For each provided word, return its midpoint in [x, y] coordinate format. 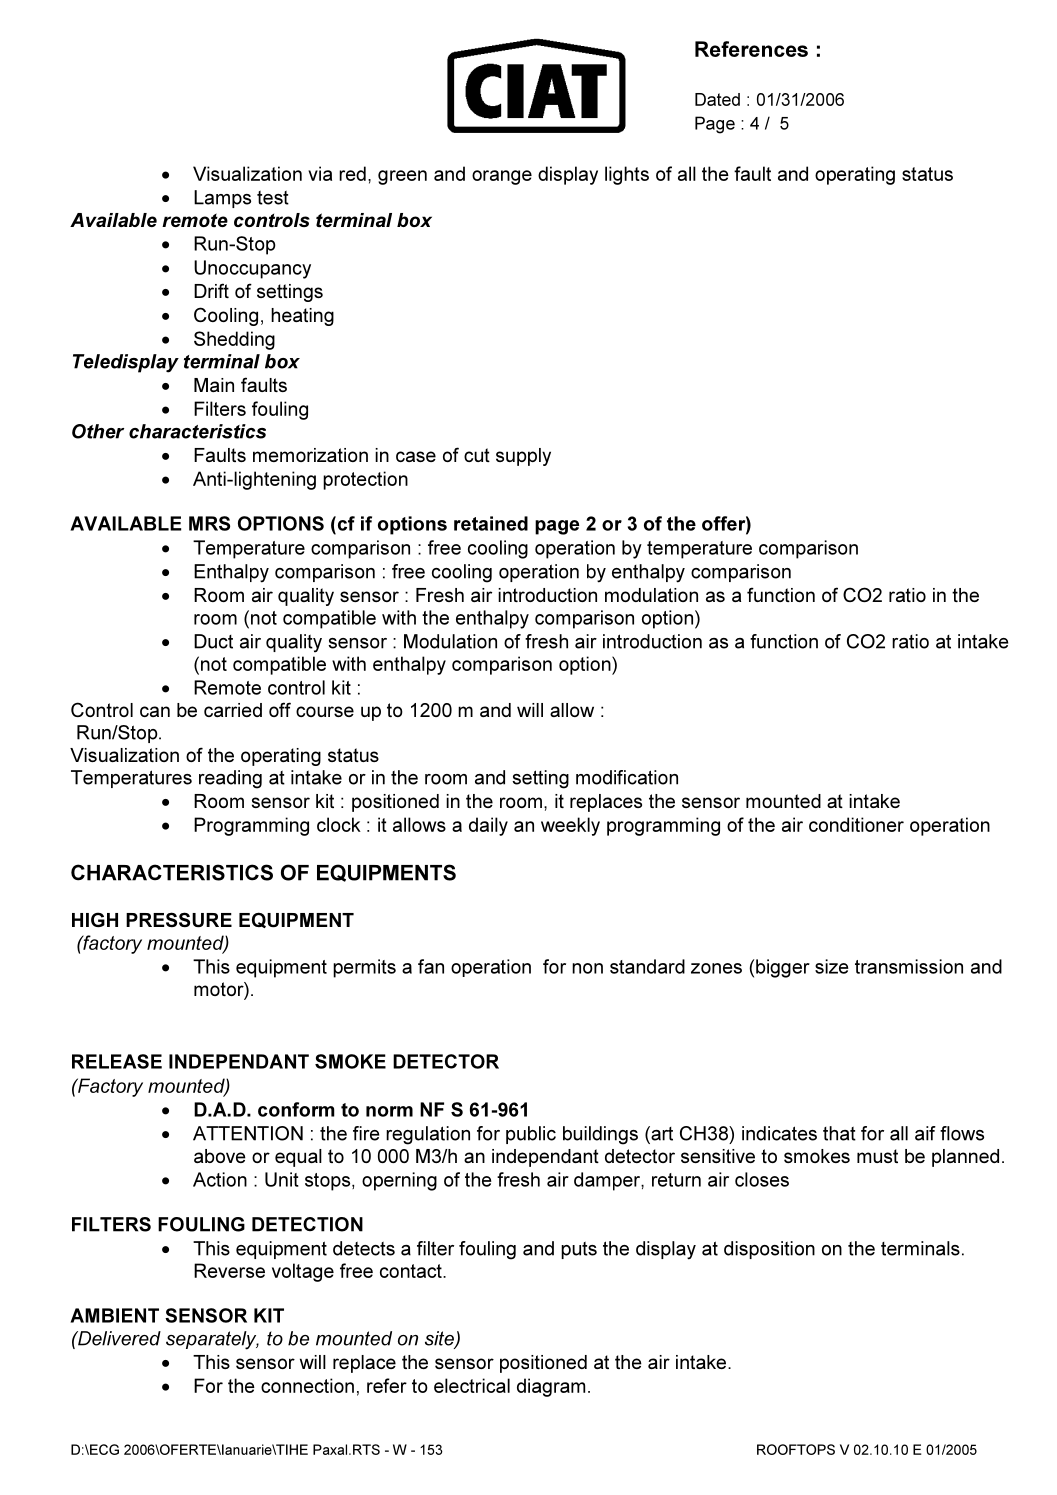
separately [212, 1340]
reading [230, 779]
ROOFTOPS [796, 1449]
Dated [717, 99]
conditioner [856, 824]
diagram [551, 1387]
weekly [570, 826]
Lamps [222, 199]
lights [627, 175]
